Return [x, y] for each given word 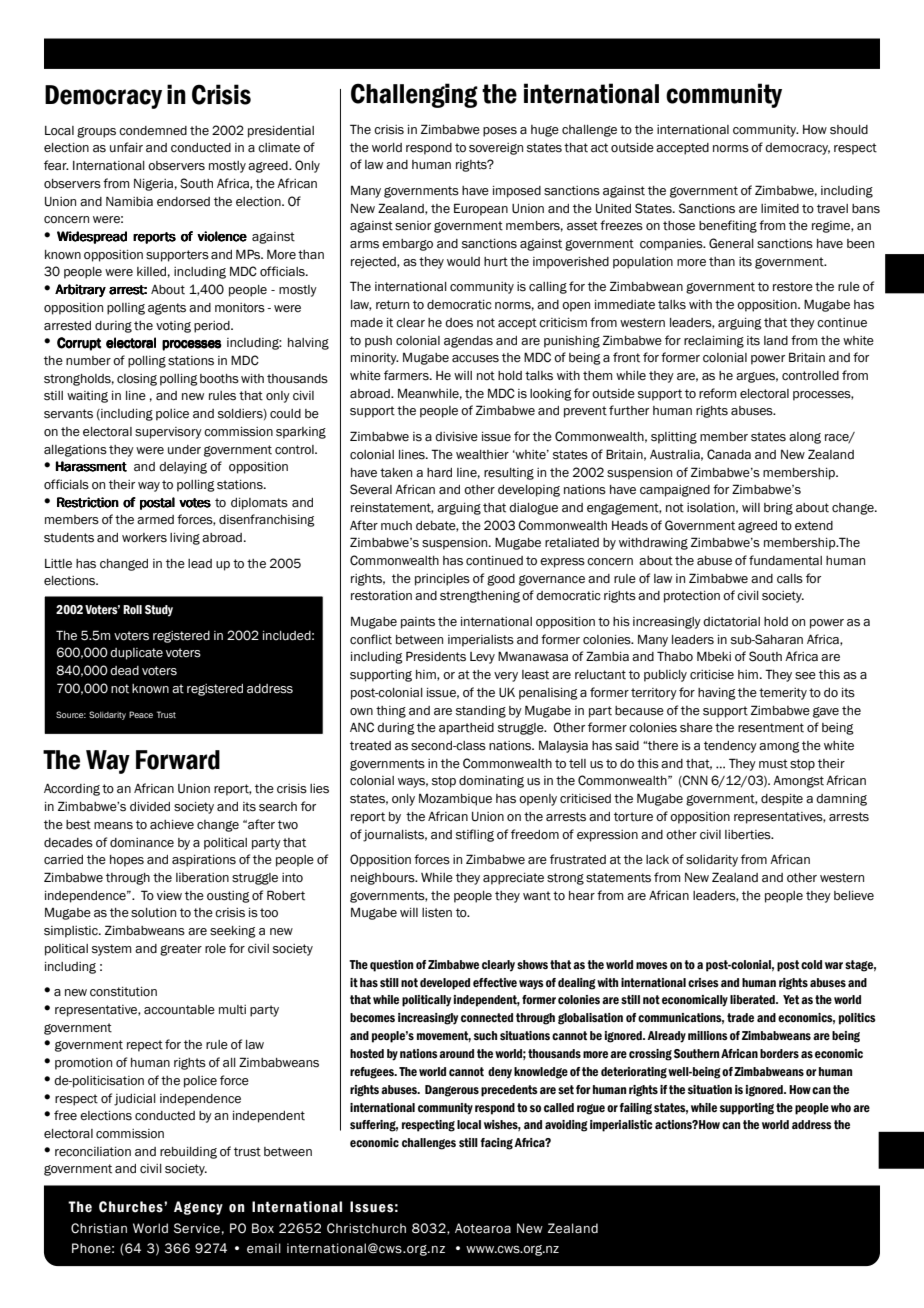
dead [124, 671]
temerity [783, 694]
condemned [153, 131]
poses [500, 132]
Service [197, 1228]
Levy [482, 658]
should [849, 130]
